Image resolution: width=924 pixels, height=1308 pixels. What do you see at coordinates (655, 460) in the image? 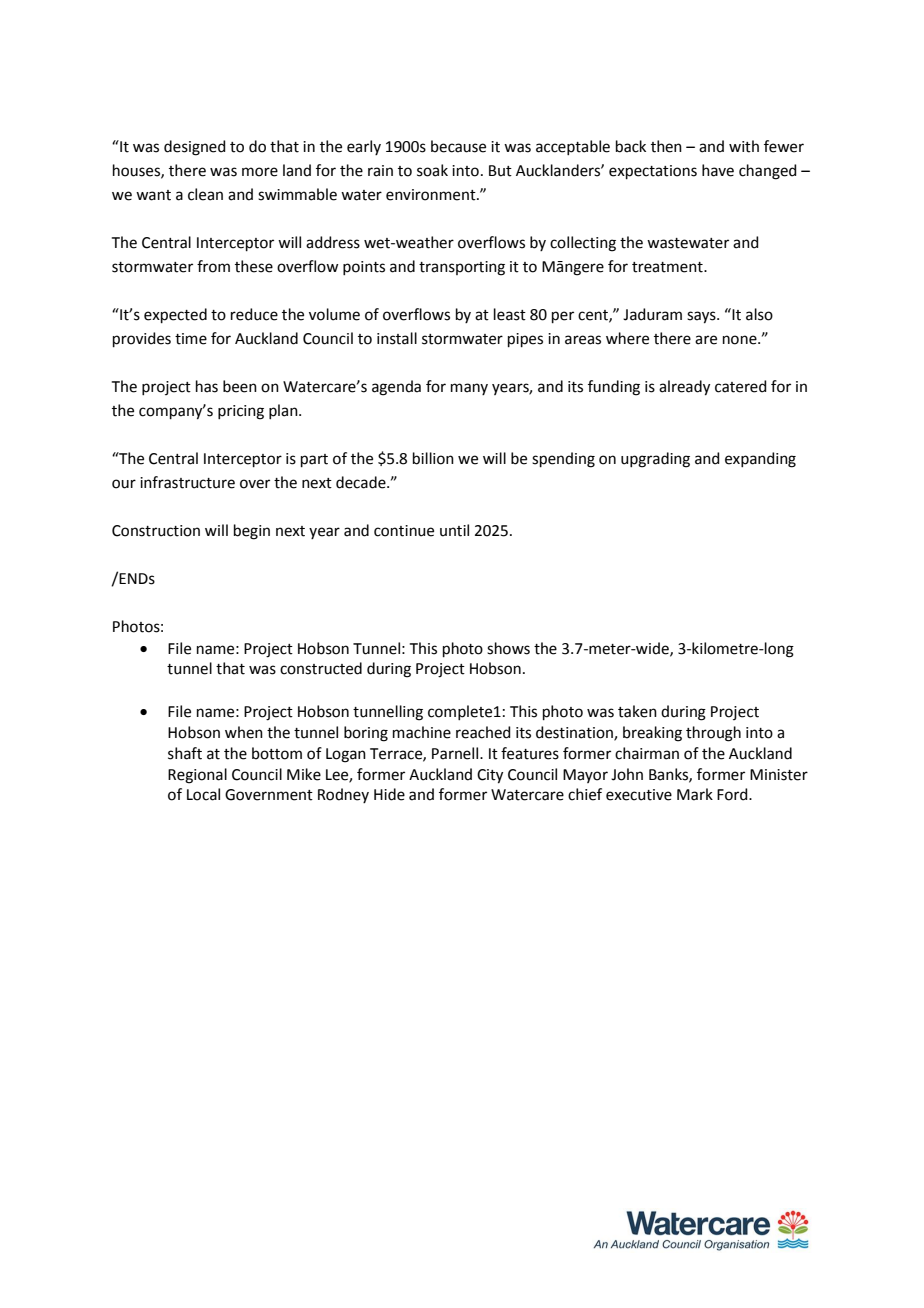
I see `upgrading` at bounding box center [655, 460].
